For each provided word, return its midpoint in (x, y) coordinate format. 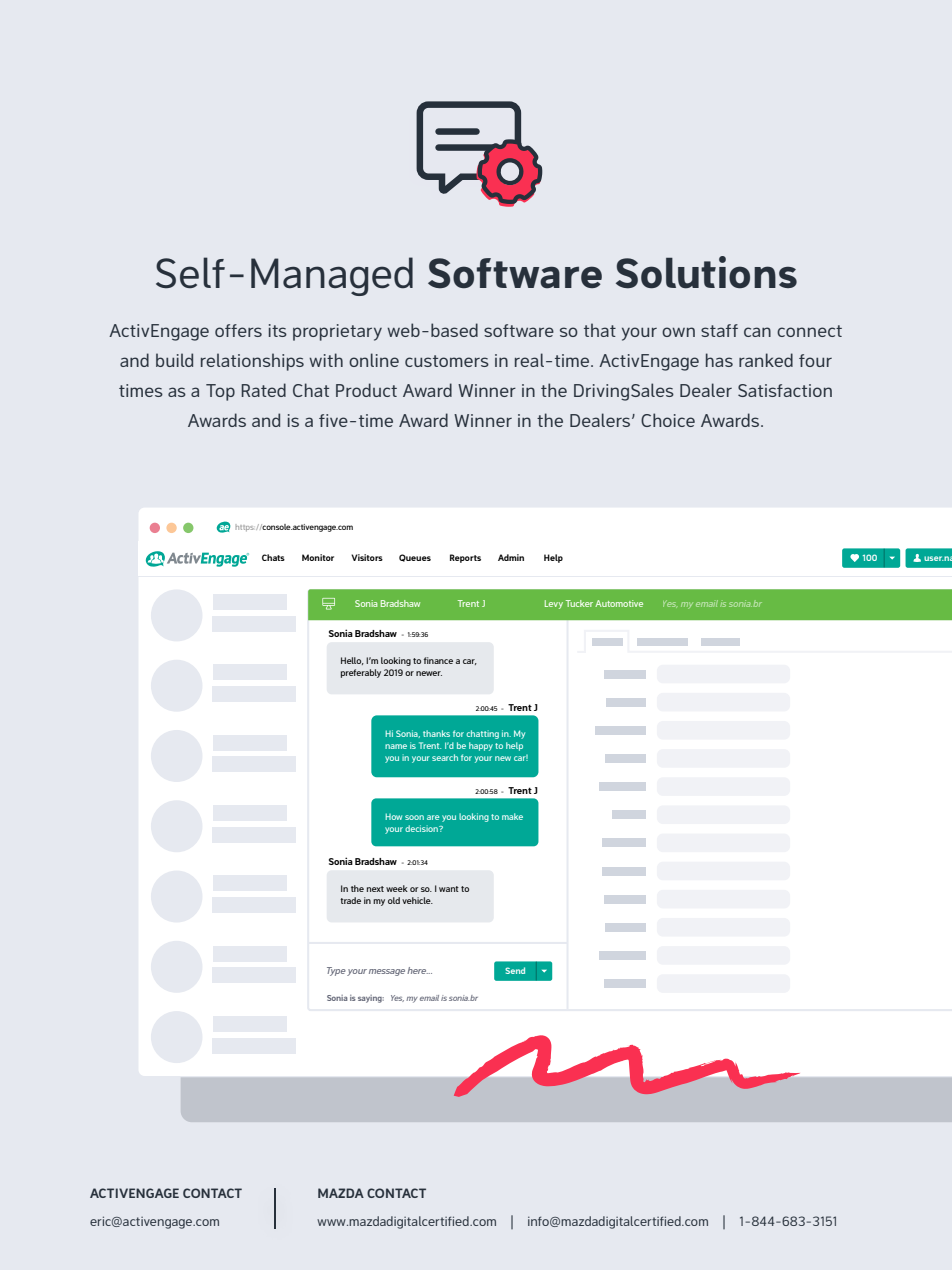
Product (366, 390)
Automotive (619, 603)
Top (220, 392)
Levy (554, 604)
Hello (352, 661)
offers (238, 330)
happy (481, 746)
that (600, 330)
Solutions (706, 272)
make (512, 816)
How (394, 816)
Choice (668, 420)
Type (336, 971)
